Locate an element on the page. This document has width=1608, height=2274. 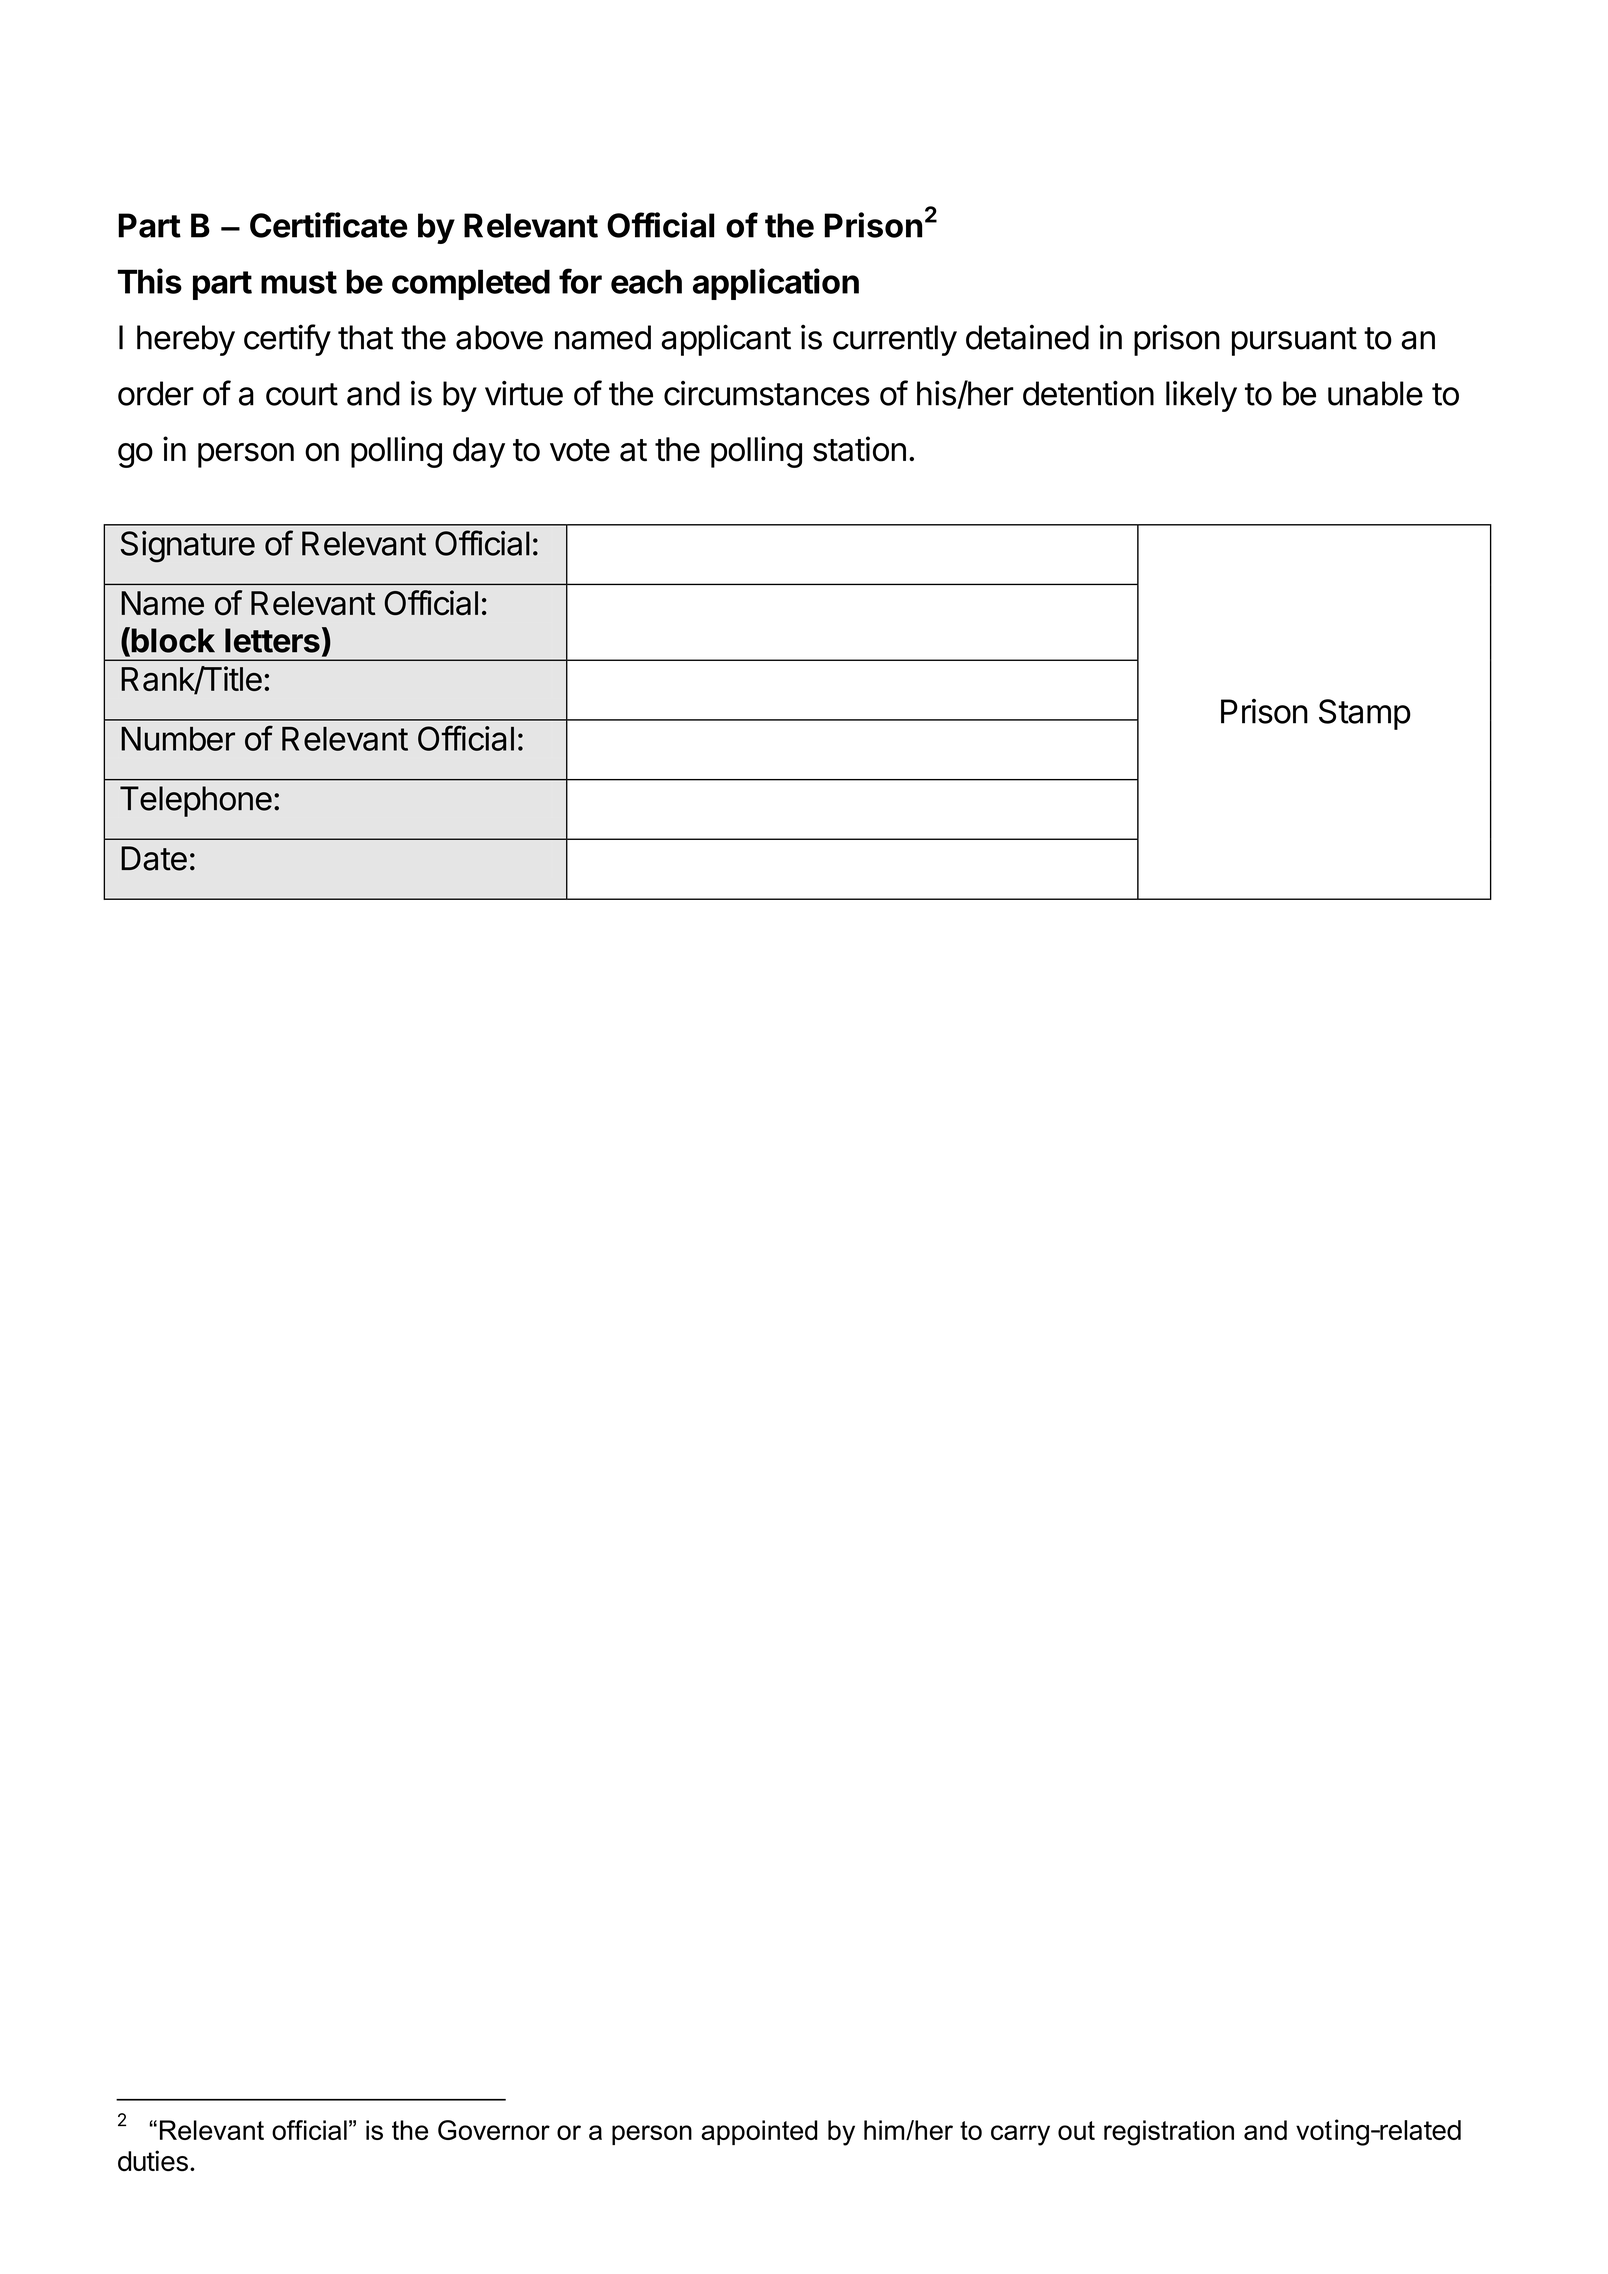
likely is located at coordinates (1201, 396).
